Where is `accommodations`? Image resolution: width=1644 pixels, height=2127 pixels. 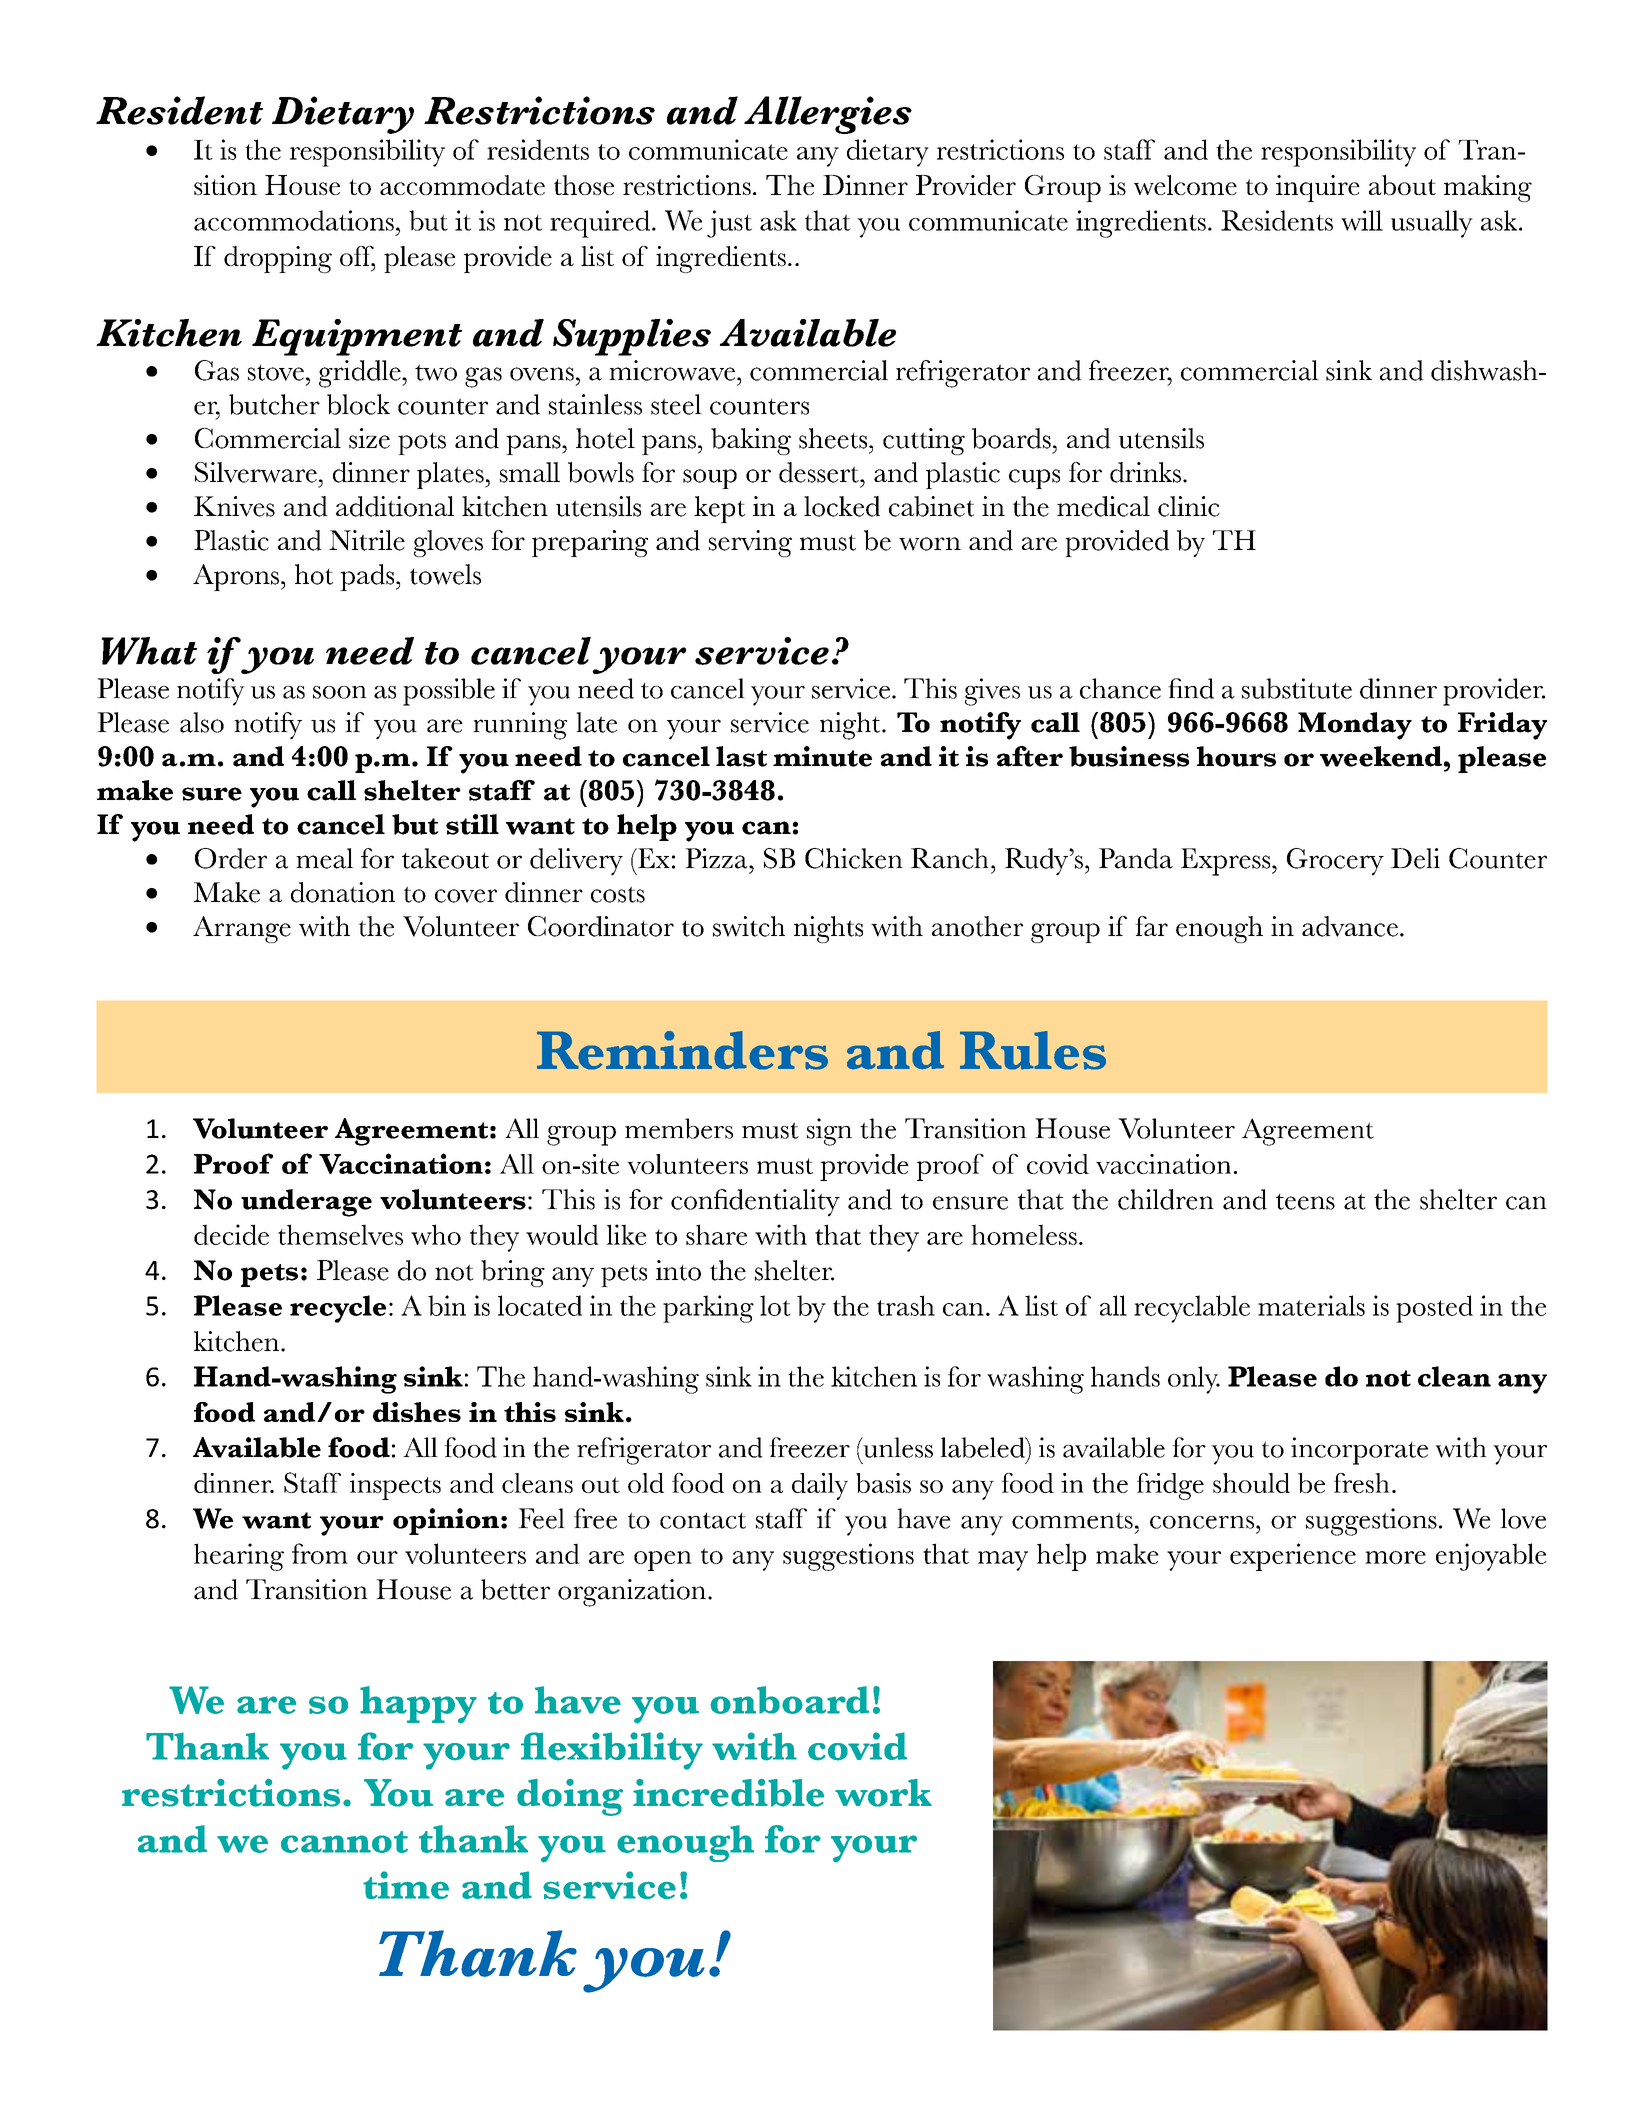
accommodations is located at coordinates (294, 220).
